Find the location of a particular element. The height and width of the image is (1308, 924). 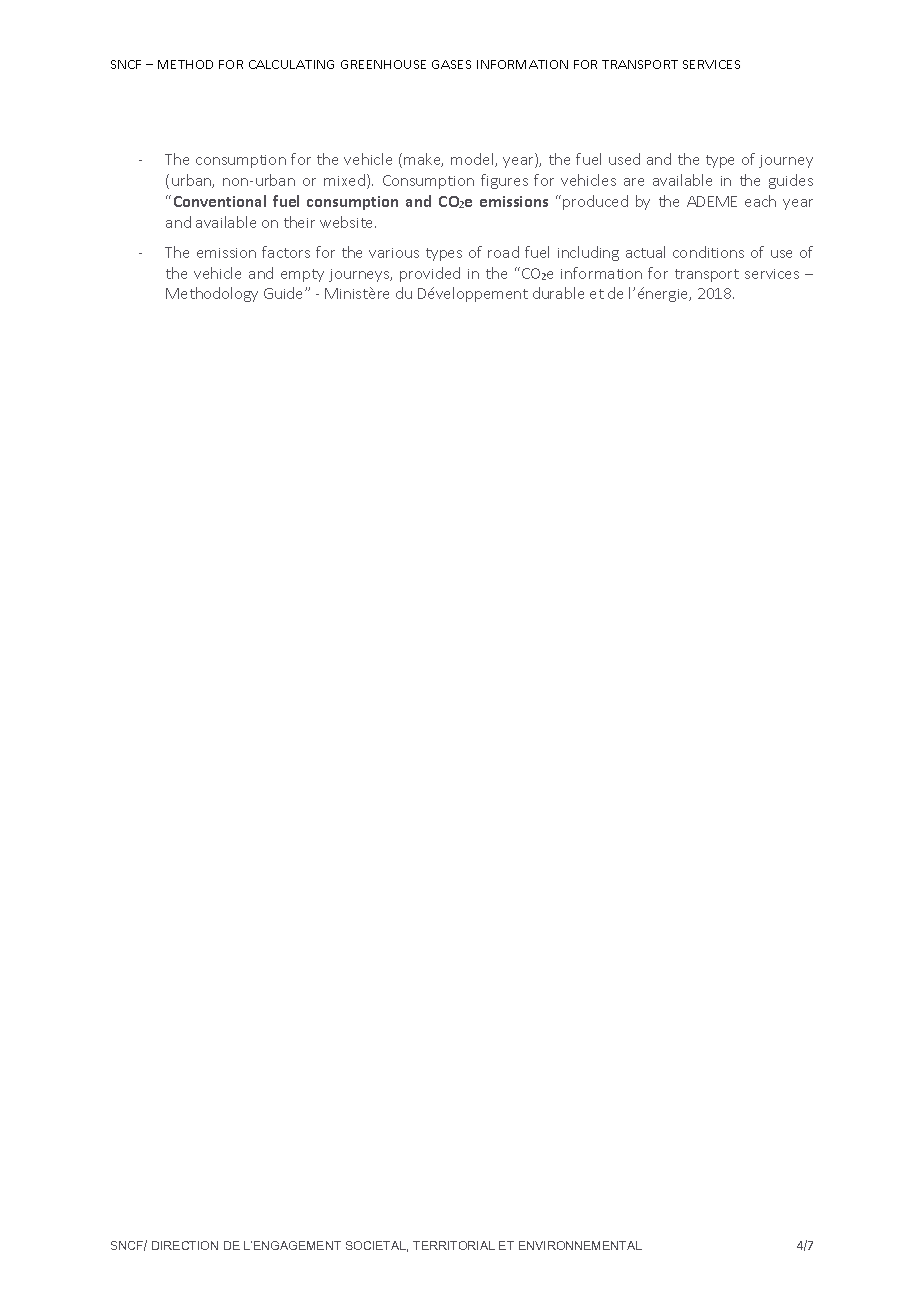

TERRITORIAL is located at coordinates (454, 1245).
